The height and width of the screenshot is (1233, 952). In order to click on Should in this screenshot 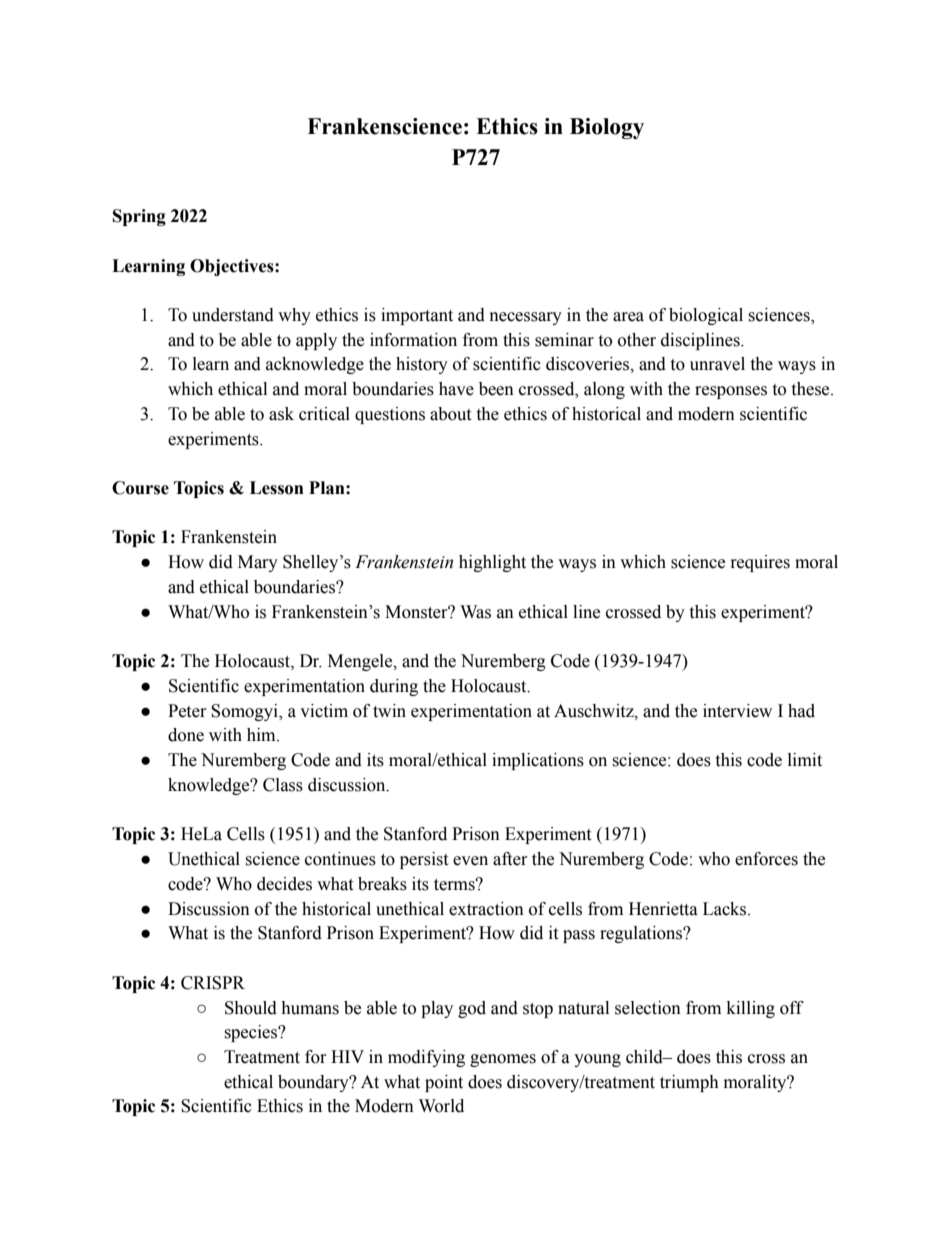, I will do `click(251, 1008)`.
